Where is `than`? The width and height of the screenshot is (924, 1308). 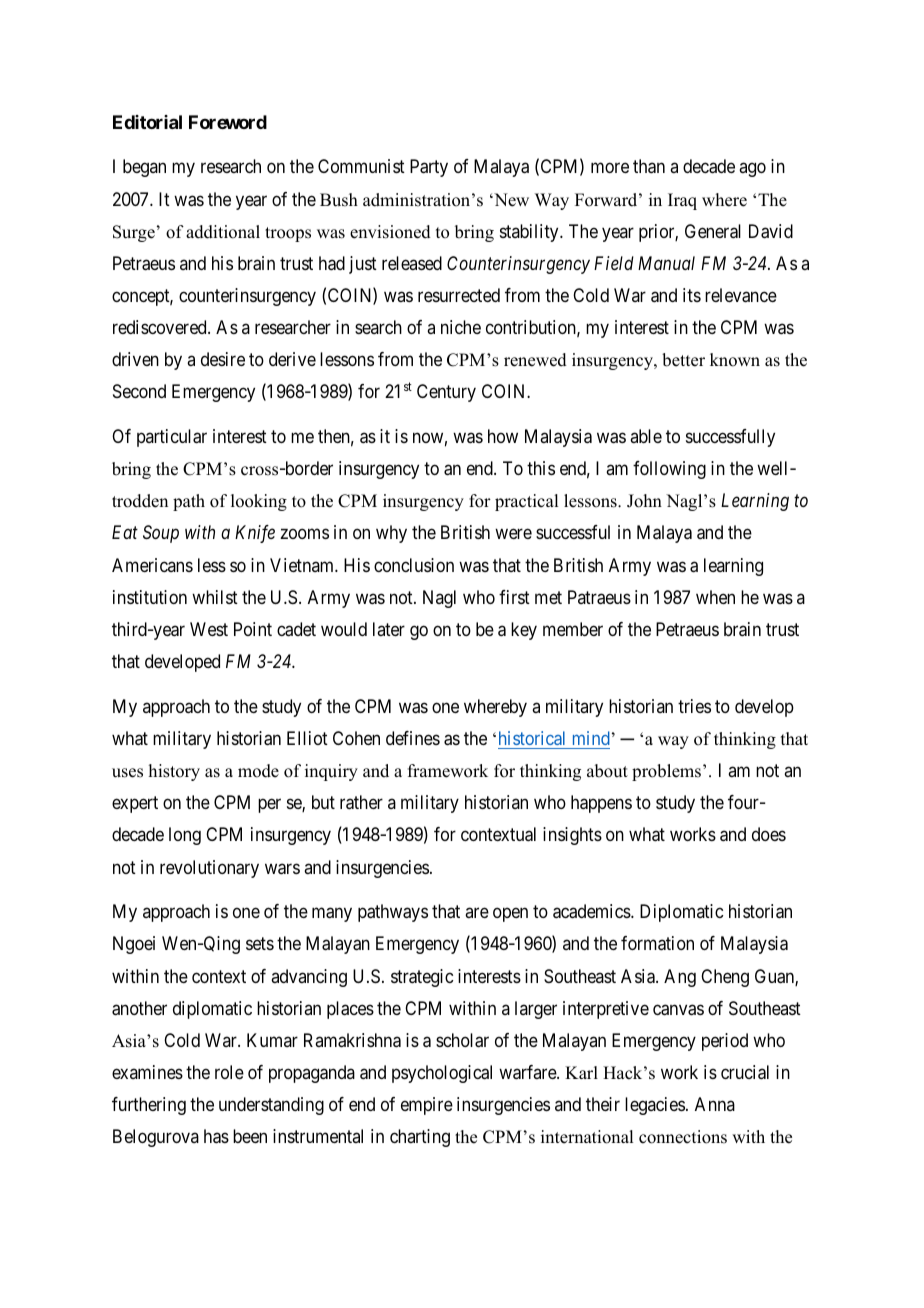 than is located at coordinates (649, 166).
